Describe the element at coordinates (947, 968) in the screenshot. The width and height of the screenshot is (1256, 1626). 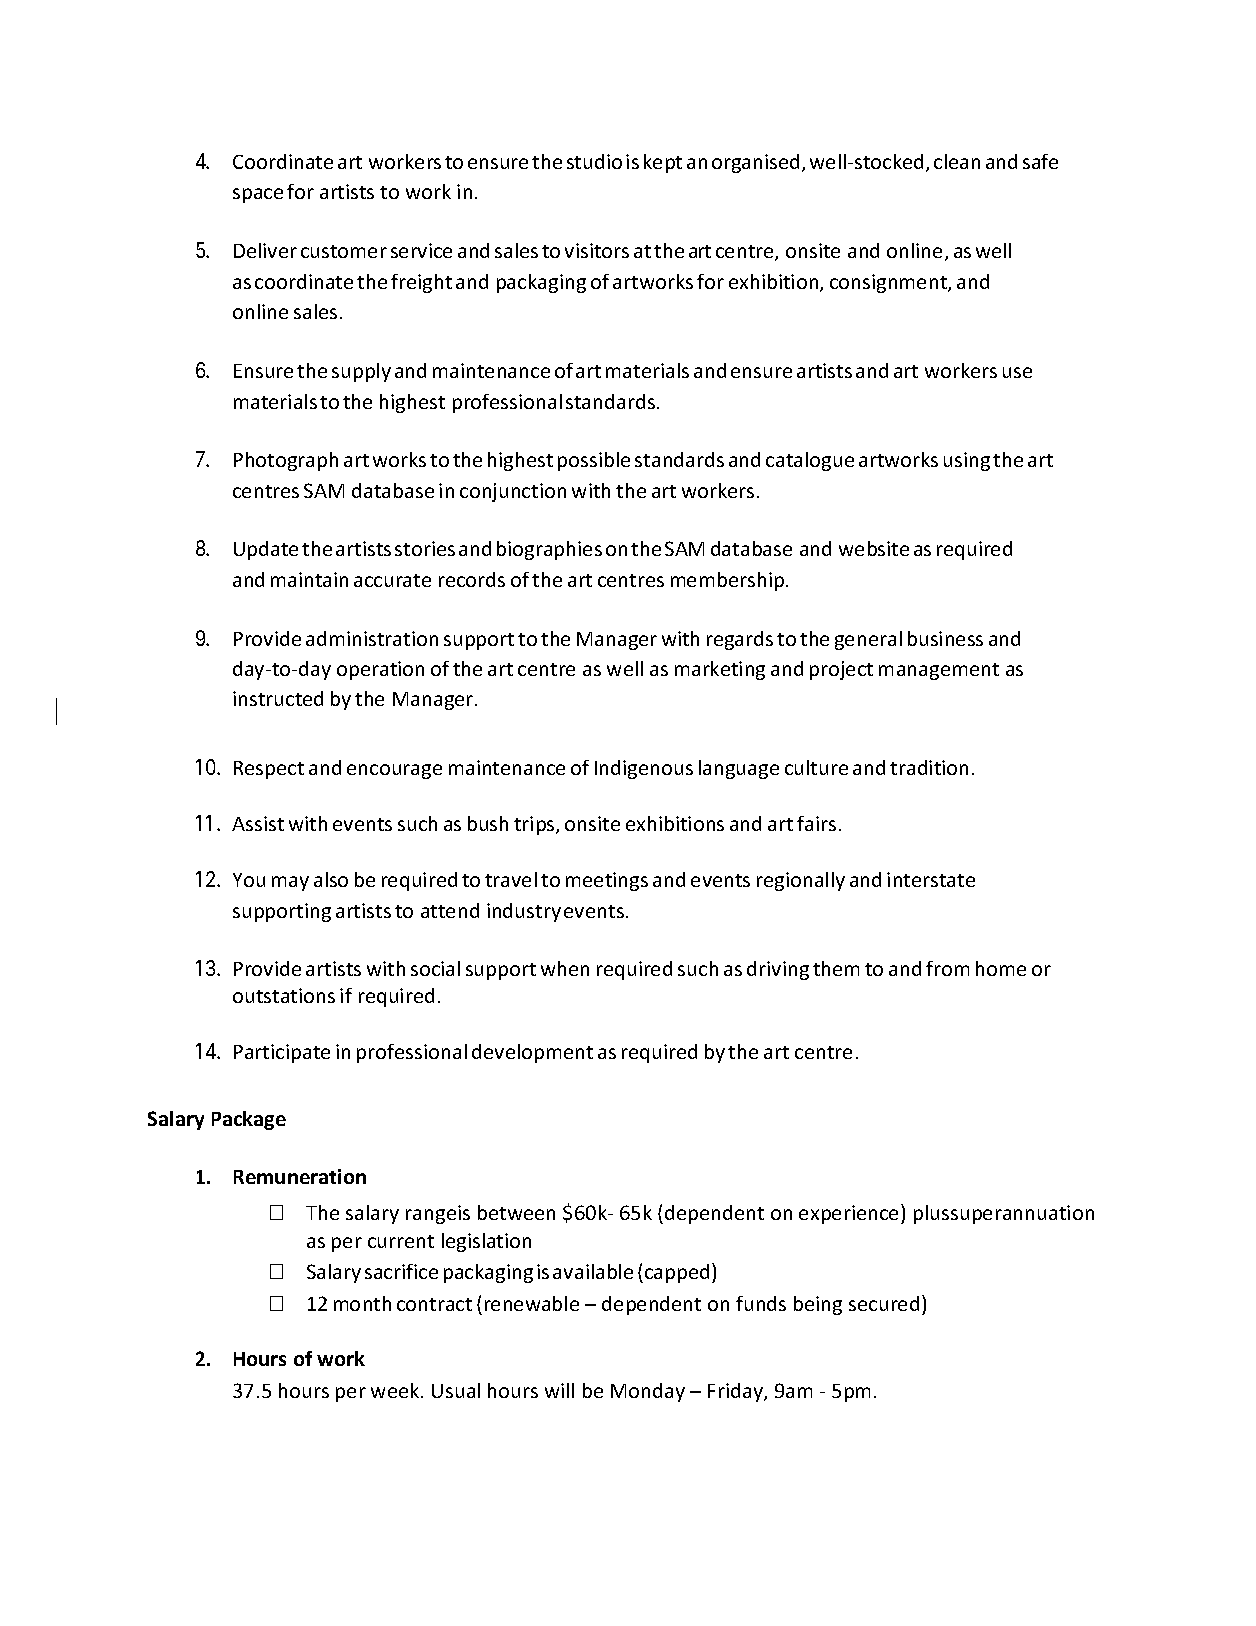
I see `from` at that location.
